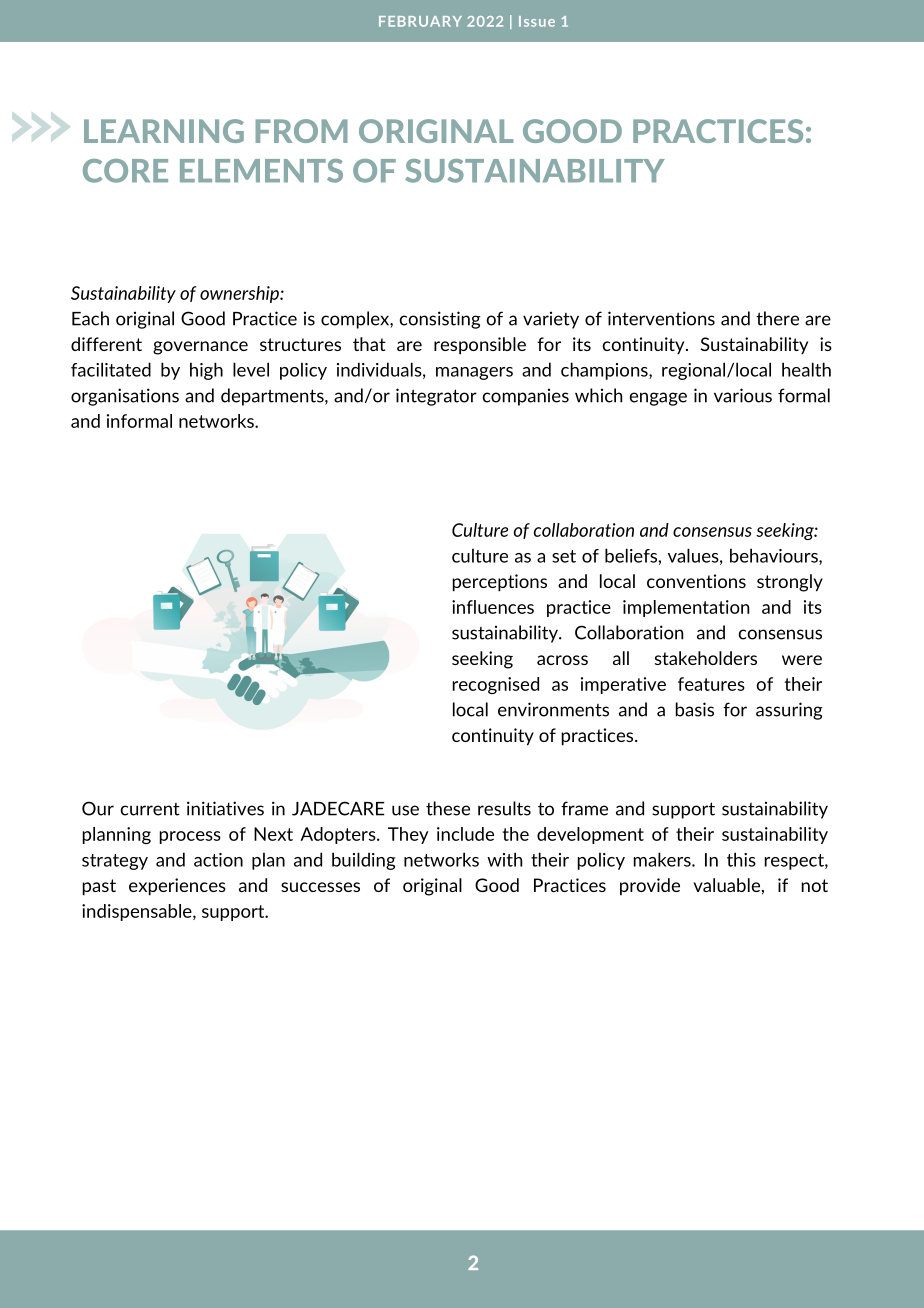 The width and height of the screenshot is (924, 1308). What do you see at coordinates (537, 21) in the screenshot?
I see `Issue` at bounding box center [537, 21].
